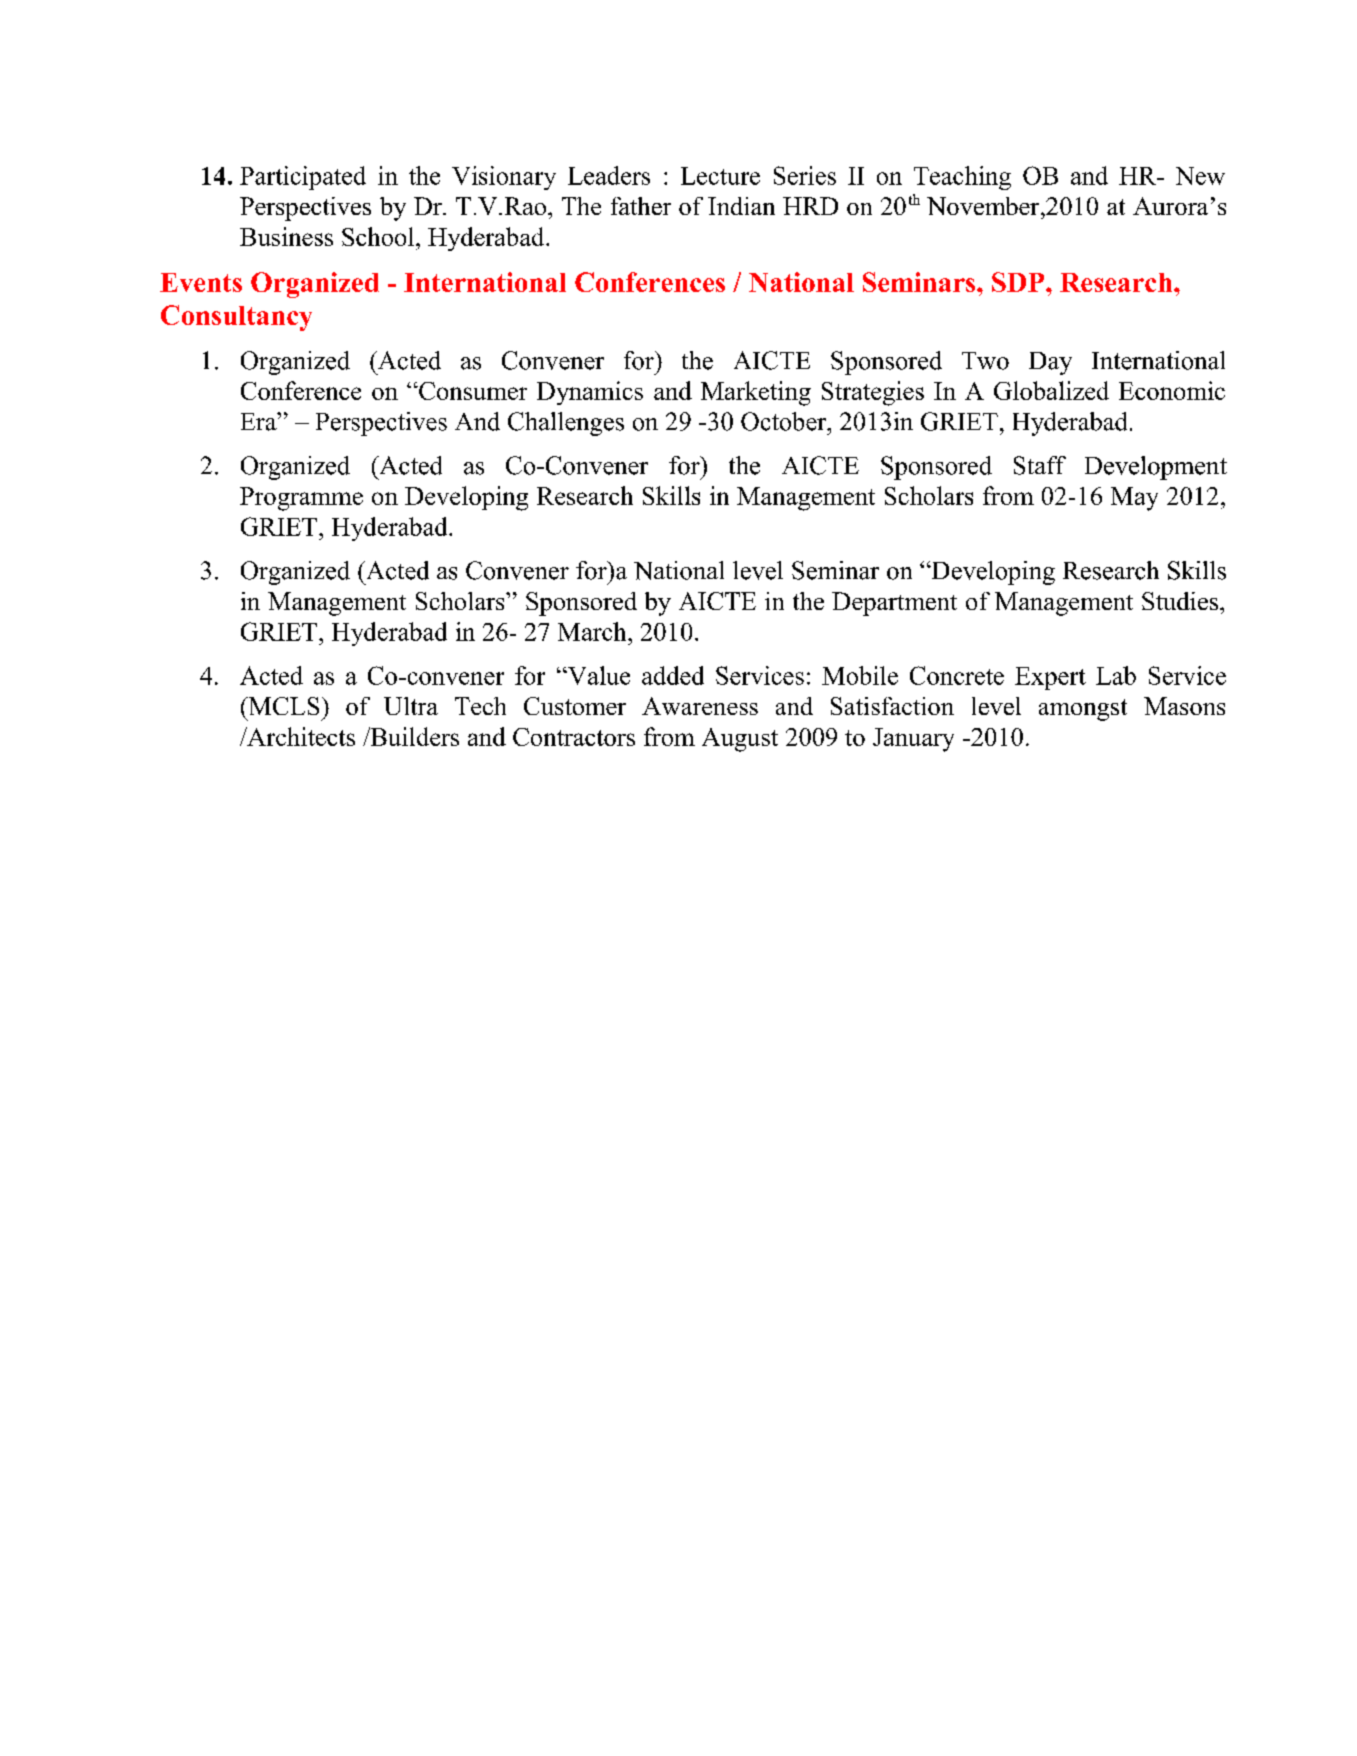 The image size is (1357, 1756). Describe the element at coordinates (303, 178) in the screenshot. I see `Participated` at that location.
